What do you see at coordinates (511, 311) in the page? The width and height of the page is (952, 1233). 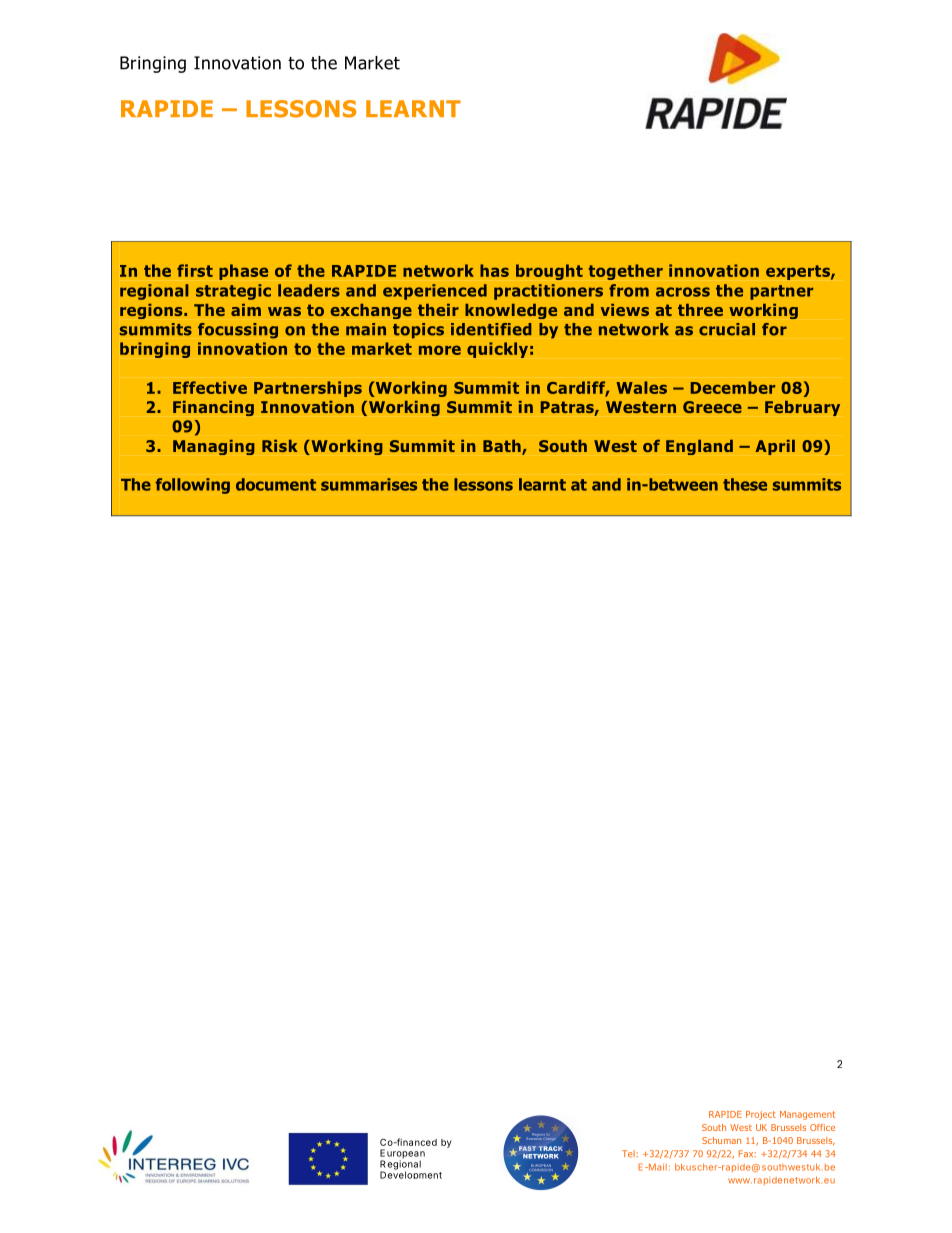 I see `knowledge` at bounding box center [511, 311].
